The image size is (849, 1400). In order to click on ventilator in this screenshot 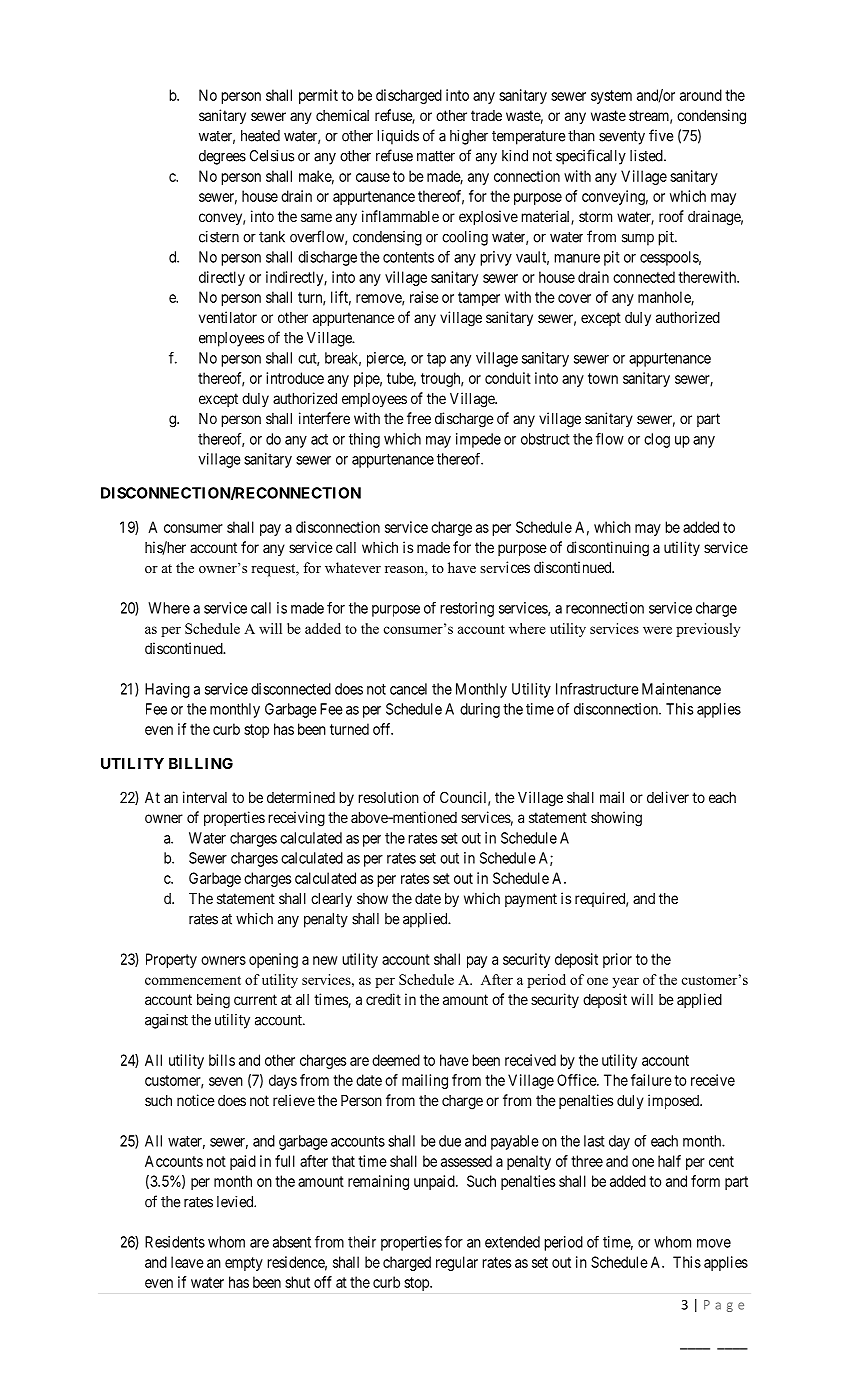, I will do `click(228, 317)`.
